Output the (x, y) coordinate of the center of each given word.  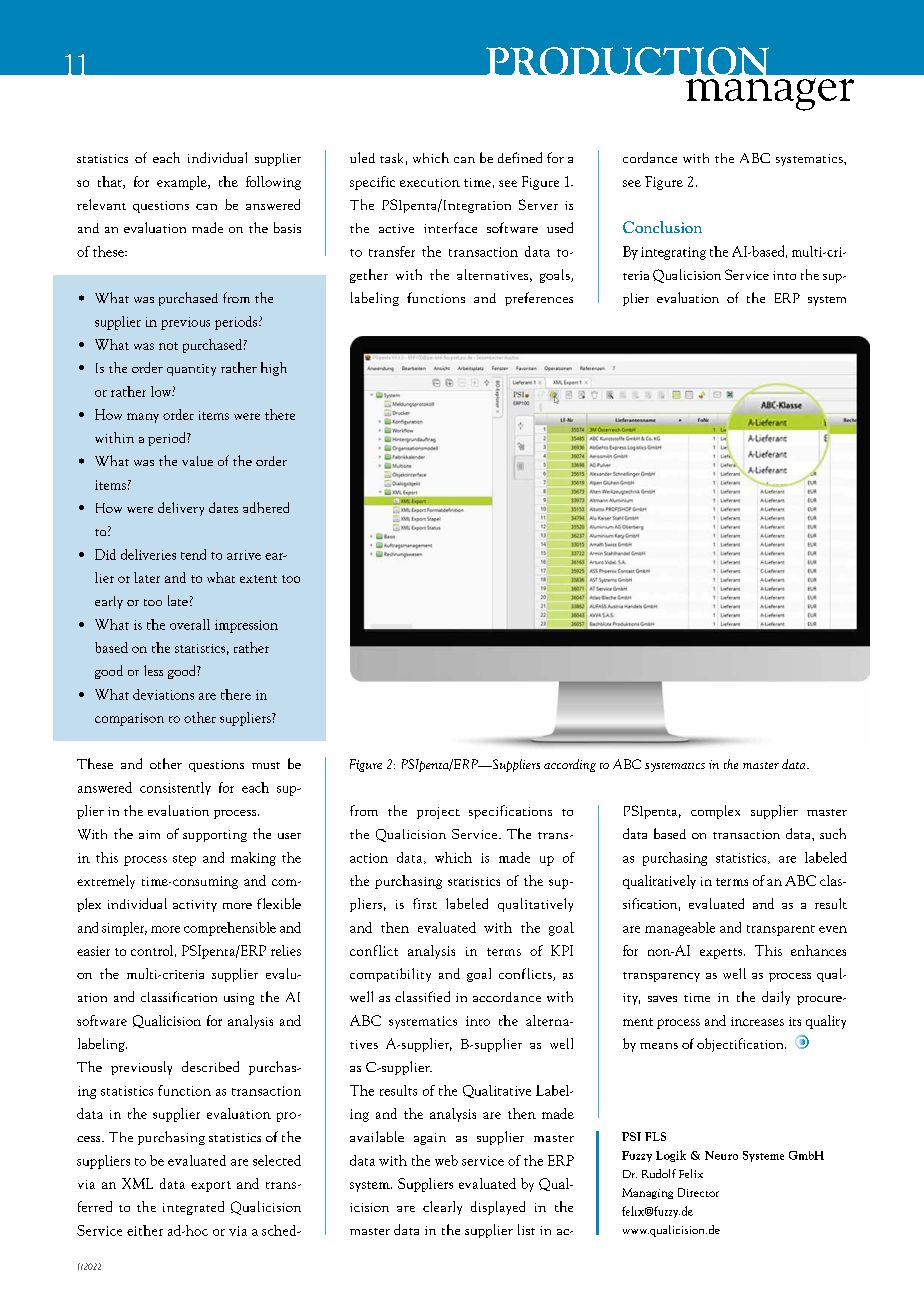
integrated (193, 1208)
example (183, 183)
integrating (673, 253)
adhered (266, 507)
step (184, 860)
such (833, 833)
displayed (498, 1208)
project (438, 813)
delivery (181, 509)
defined (520, 157)
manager (770, 94)
